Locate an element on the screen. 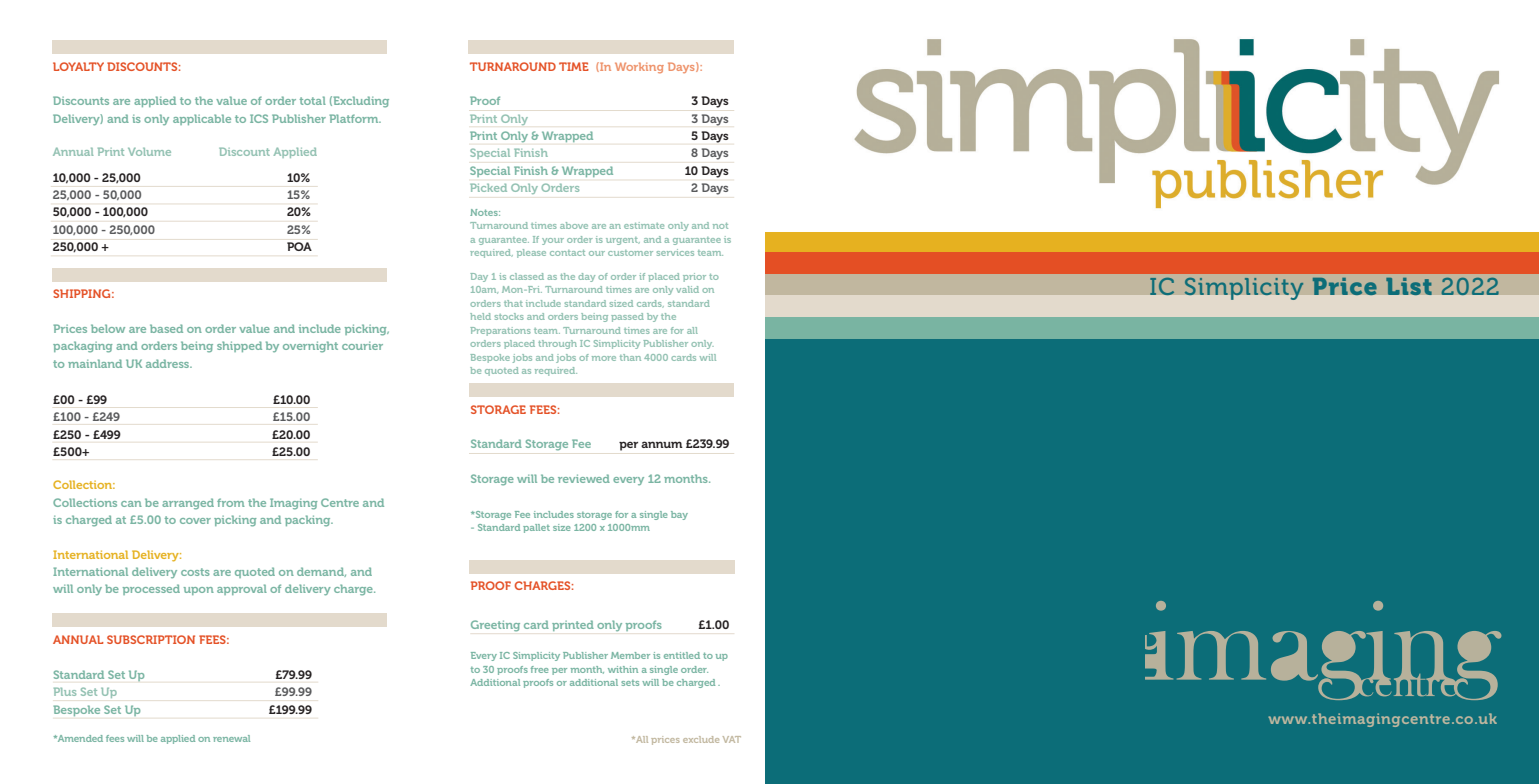 The image size is (1539, 784). VAT is located at coordinates (732, 739).
